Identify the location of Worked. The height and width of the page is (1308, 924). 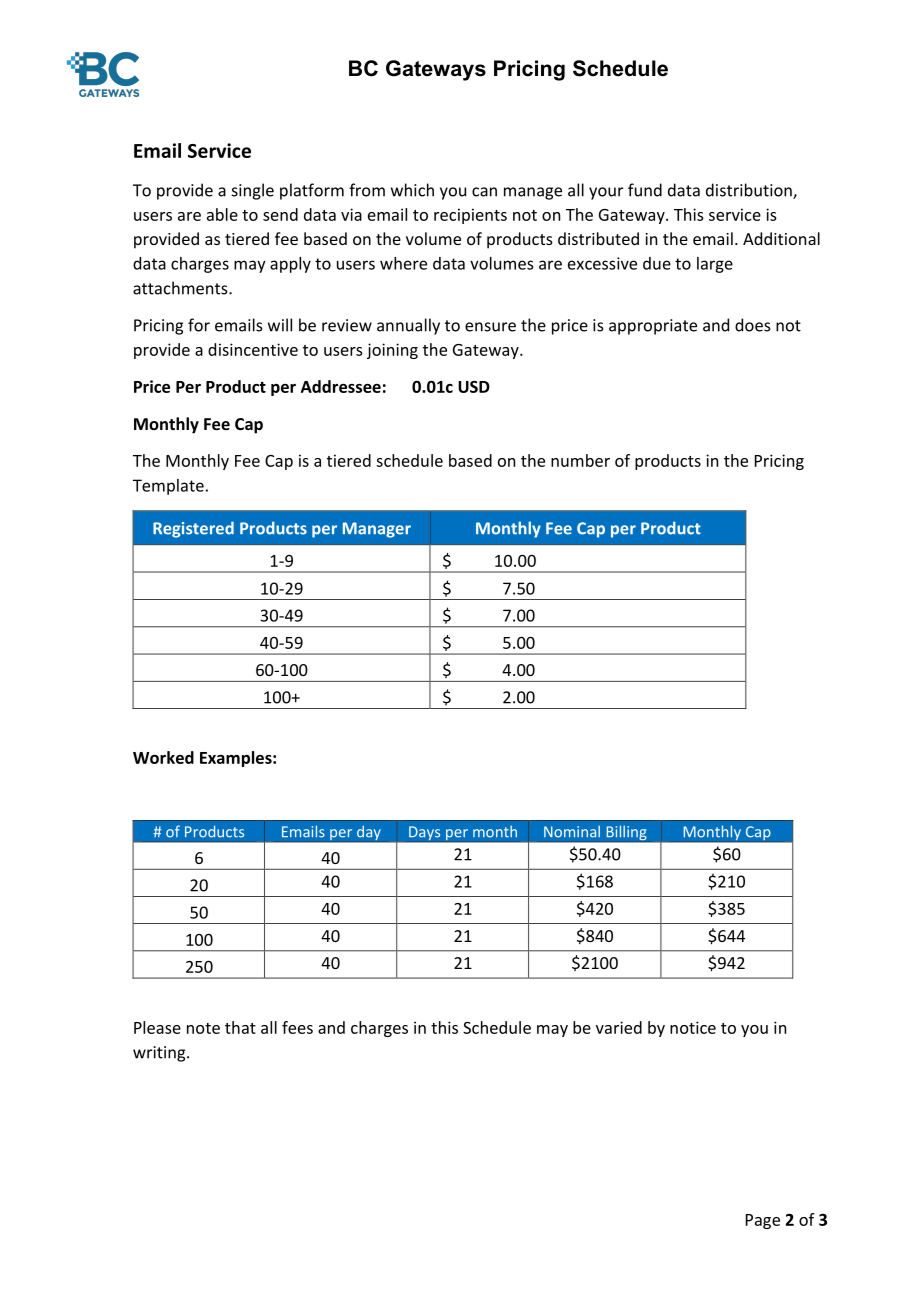
(163, 757).
